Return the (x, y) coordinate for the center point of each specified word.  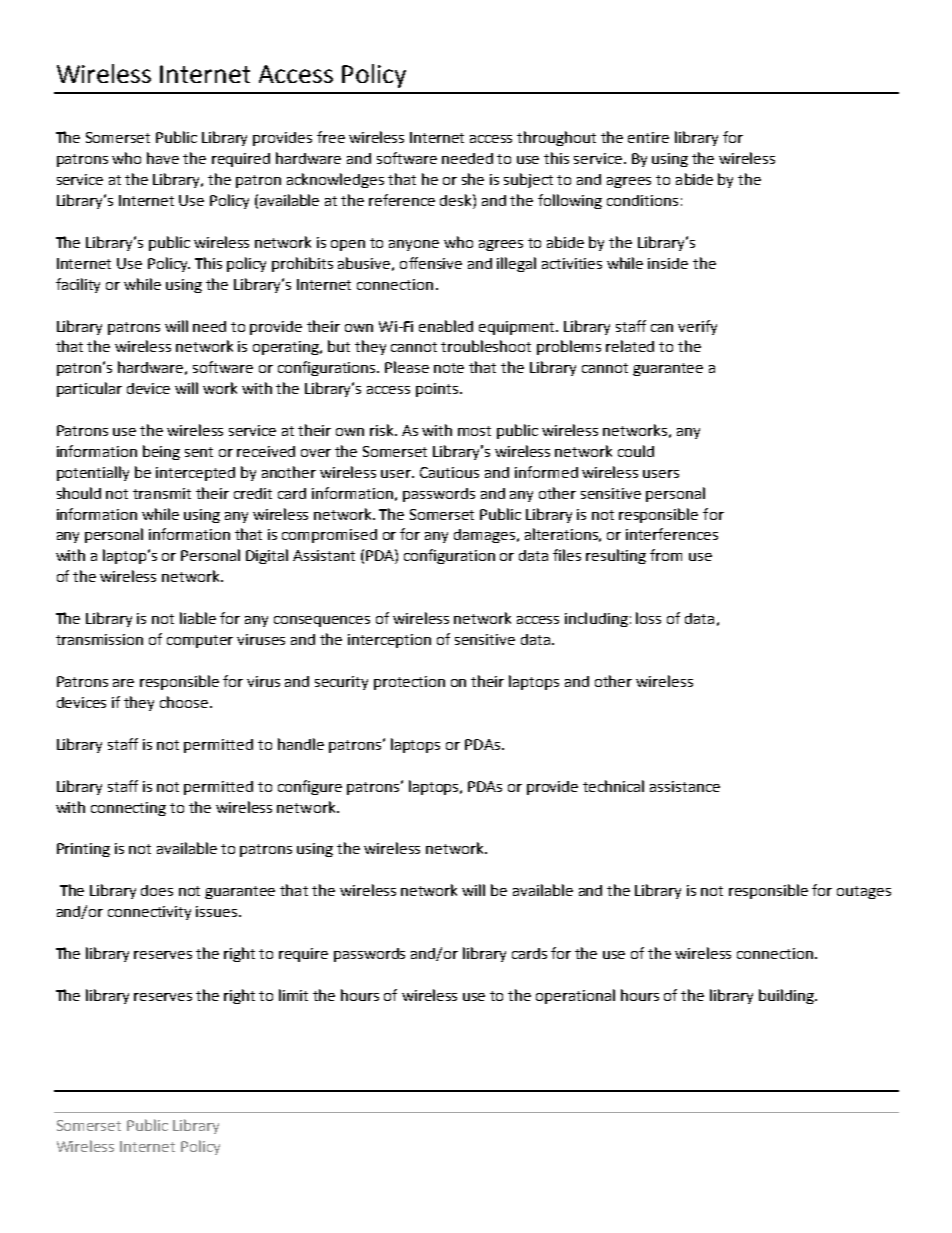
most (474, 431)
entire (648, 137)
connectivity (149, 913)
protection (409, 683)
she (473, 179)
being (161, 452)
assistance (685, 786)
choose (184, 702)
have (163, 158)
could (636, 451)
